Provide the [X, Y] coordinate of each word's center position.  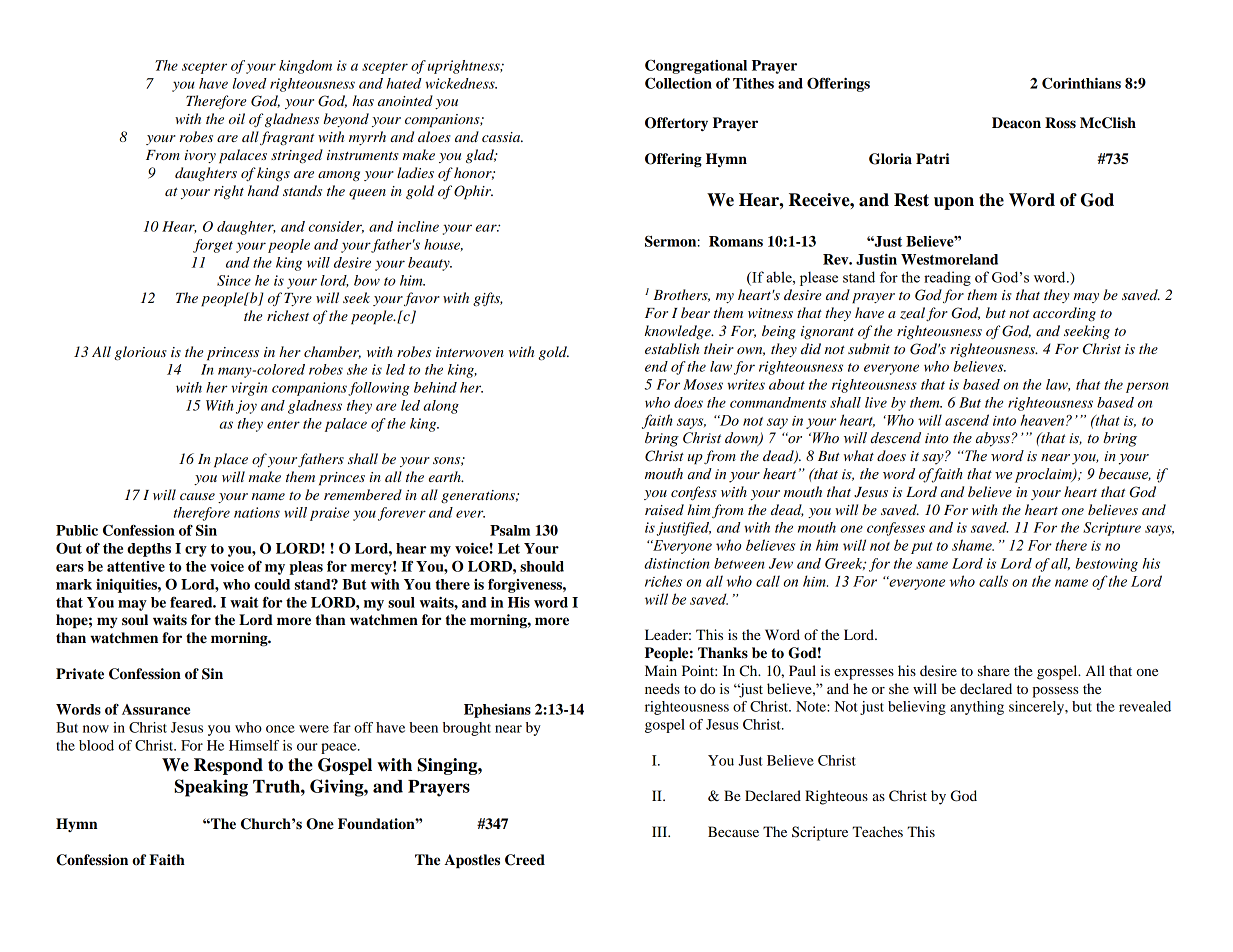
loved [250, 83]
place [231, 460]
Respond [228, 766]
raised [664, 509]
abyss [994, 439]
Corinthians [1081, 83]
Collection [678, 83]
